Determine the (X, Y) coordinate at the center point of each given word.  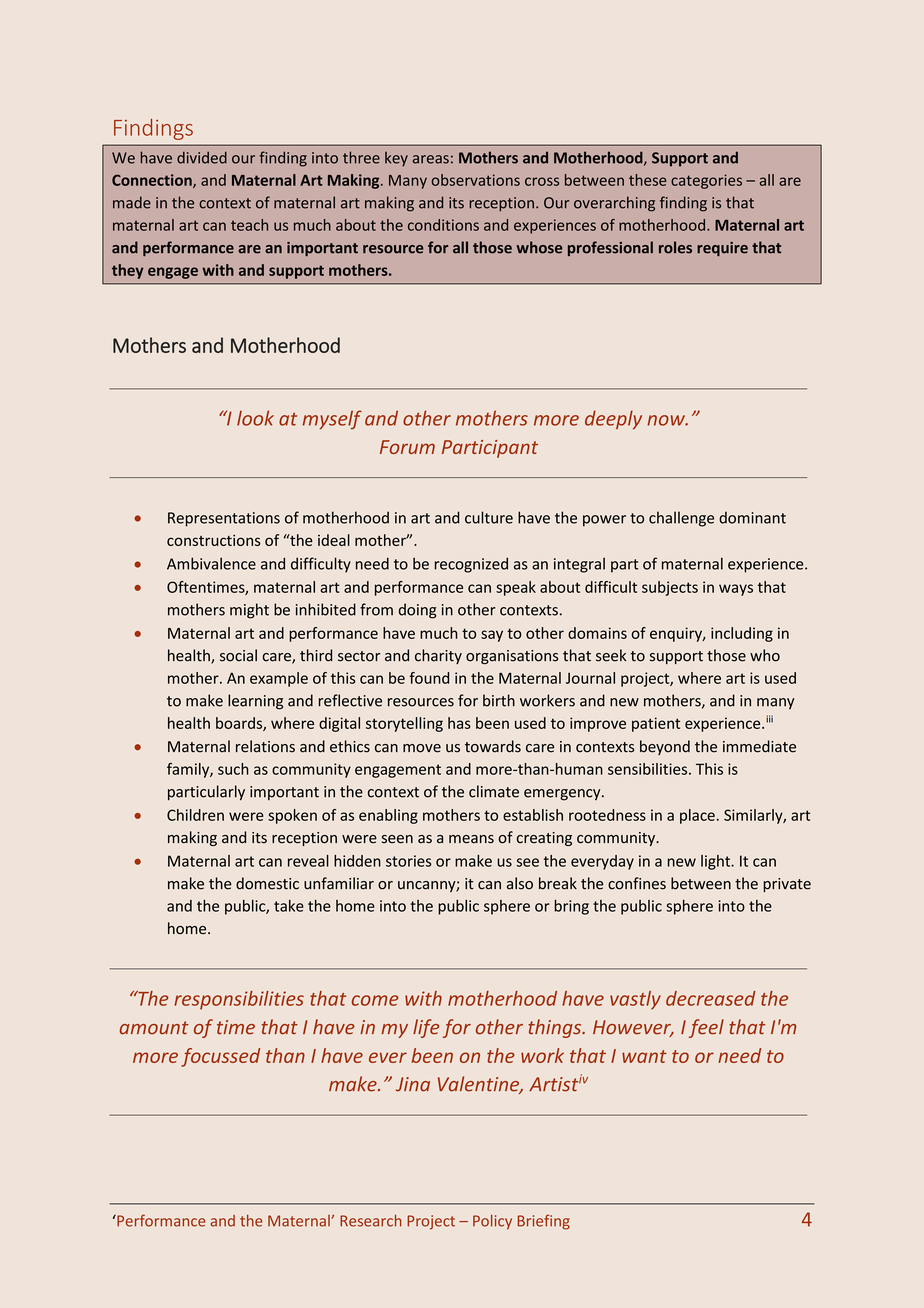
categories (706, 181)
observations (475, 180)
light (717, 862)
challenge (681, 519)
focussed (220, 1057)
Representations (224, 519)
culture (489, 517)
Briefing (544, 1222)
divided (202, 157)
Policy (492, 1222)
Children (195, 815)
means (471, 839)
